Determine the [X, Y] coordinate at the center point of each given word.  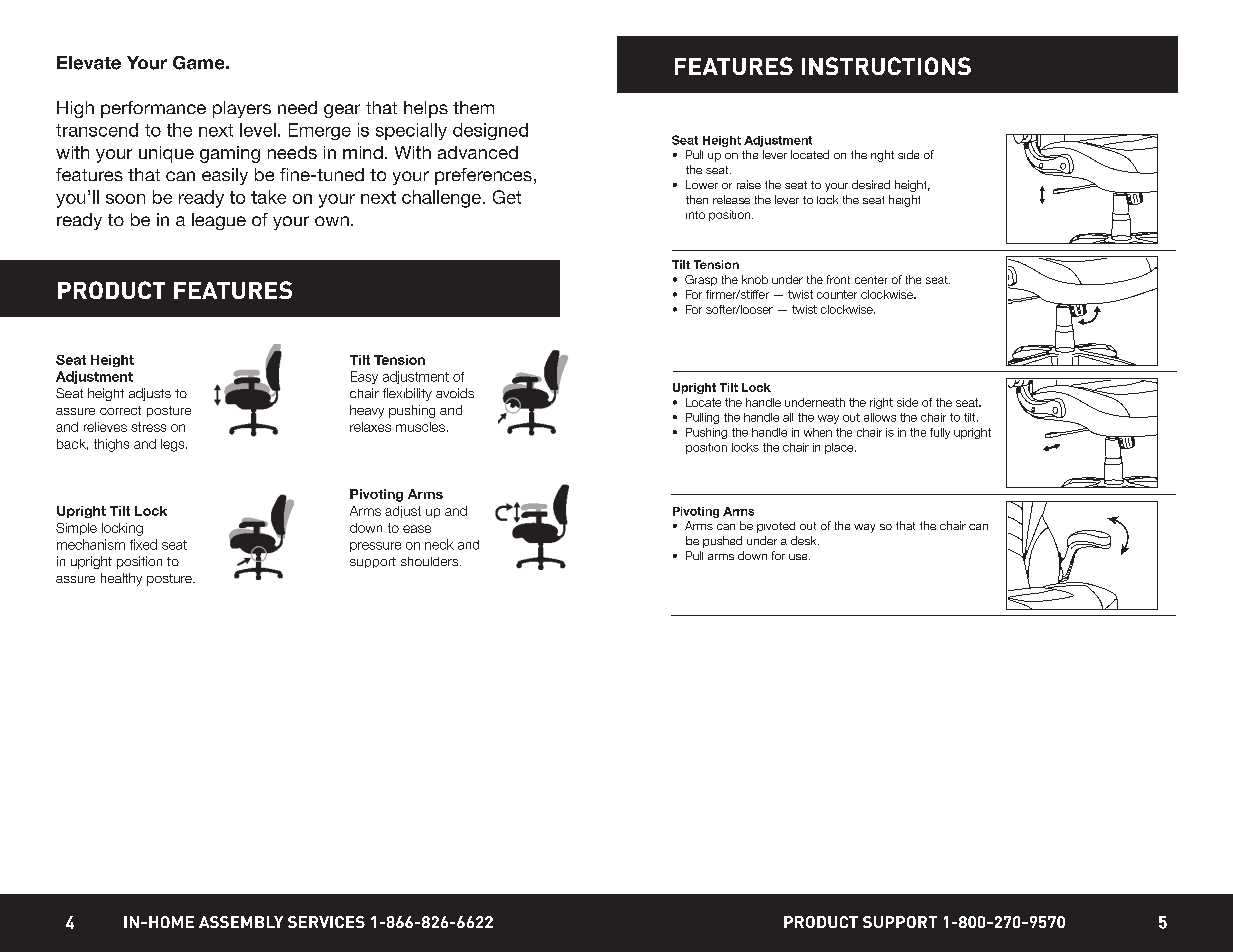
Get [507, 197]
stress [148, 427]
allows [880, 417]
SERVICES [326, 922]
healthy [121, 579]
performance [153, 109]
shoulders [431, 561]
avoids [455, 393]
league [219, 221]
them [473, 107]
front [838, 279]
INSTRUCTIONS [886, 66]
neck [439, 544]
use [799, 557]
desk [805, 540]
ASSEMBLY [241, 922]
